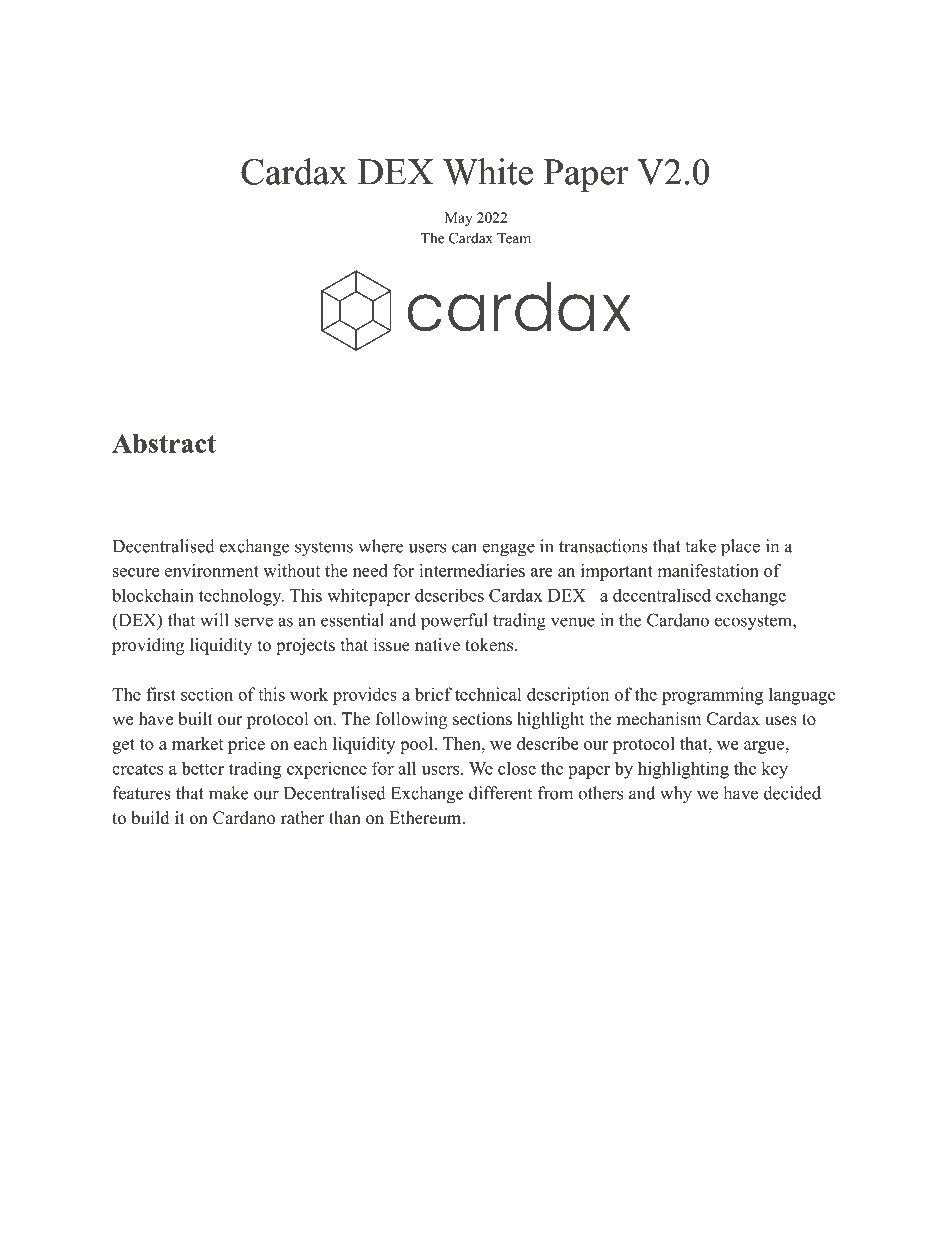  What do you see at coordinates (740, 548) in the screenshot?
I see `place` at bounding box center [740, 548].
